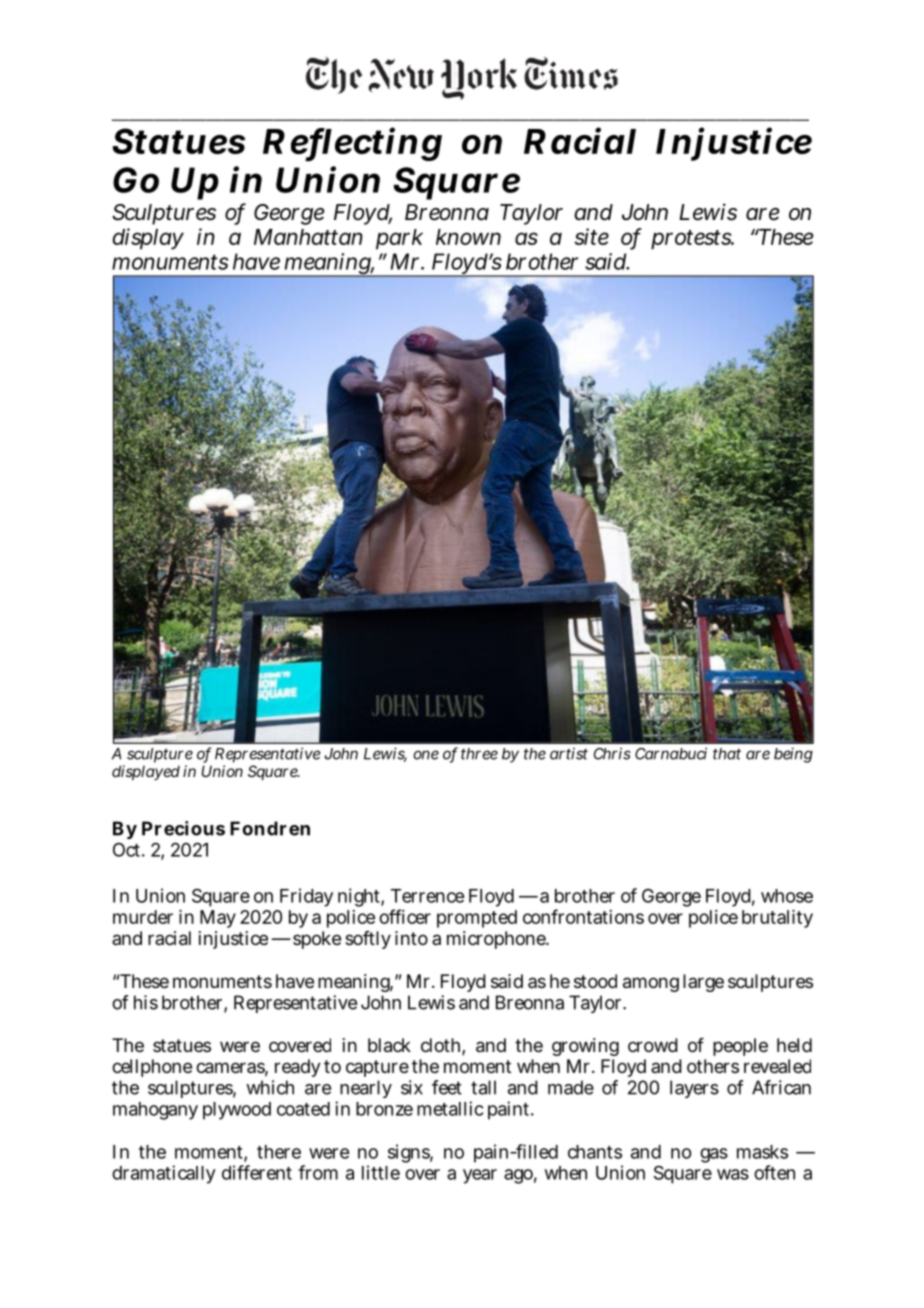 Image resolution: width=924 pixels, height=1308 pixels. Describe the element at coordinates (480, 1176) in the screenshot. I see `year` at that location.
